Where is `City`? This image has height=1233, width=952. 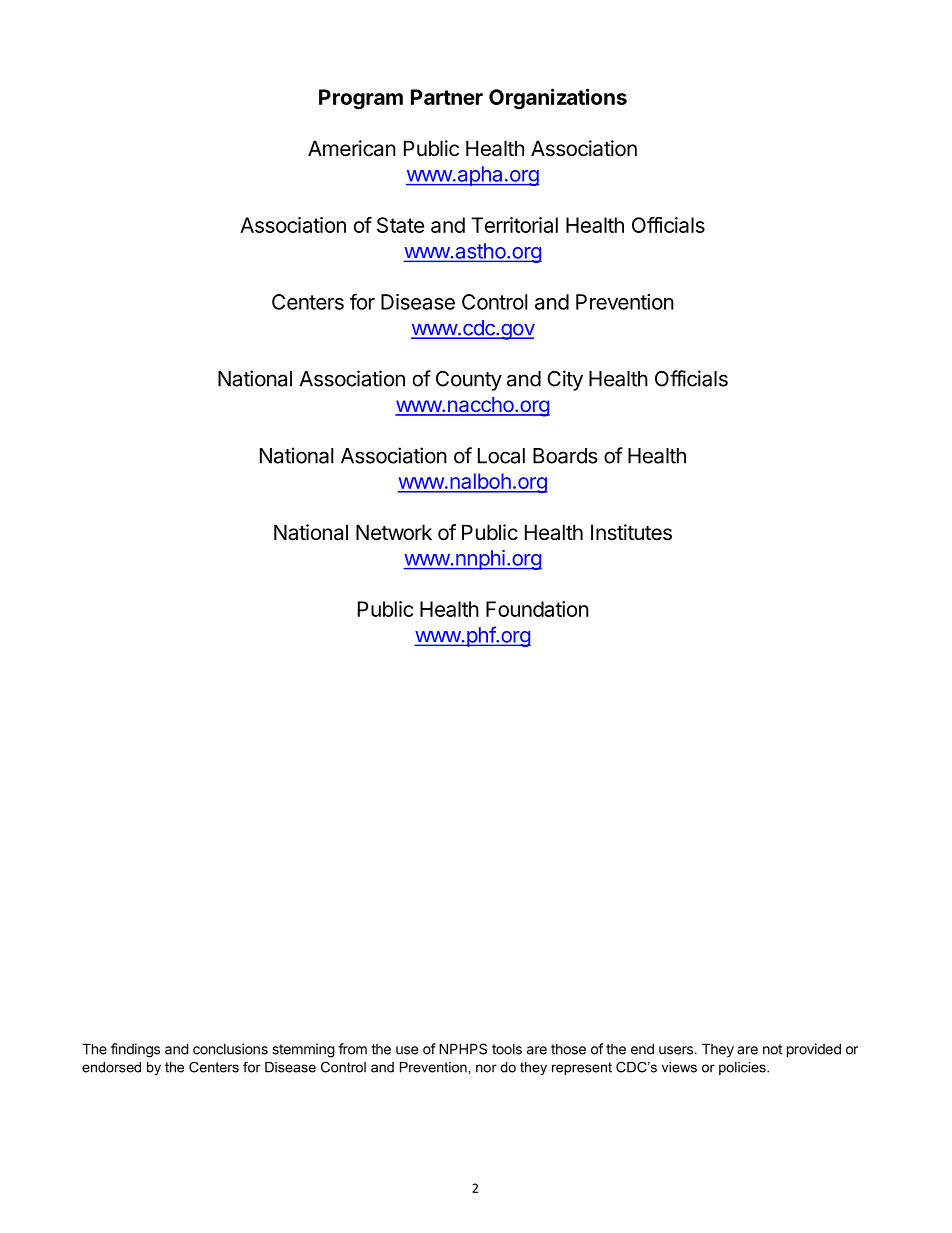 City is located at coordinates (565, 380).
